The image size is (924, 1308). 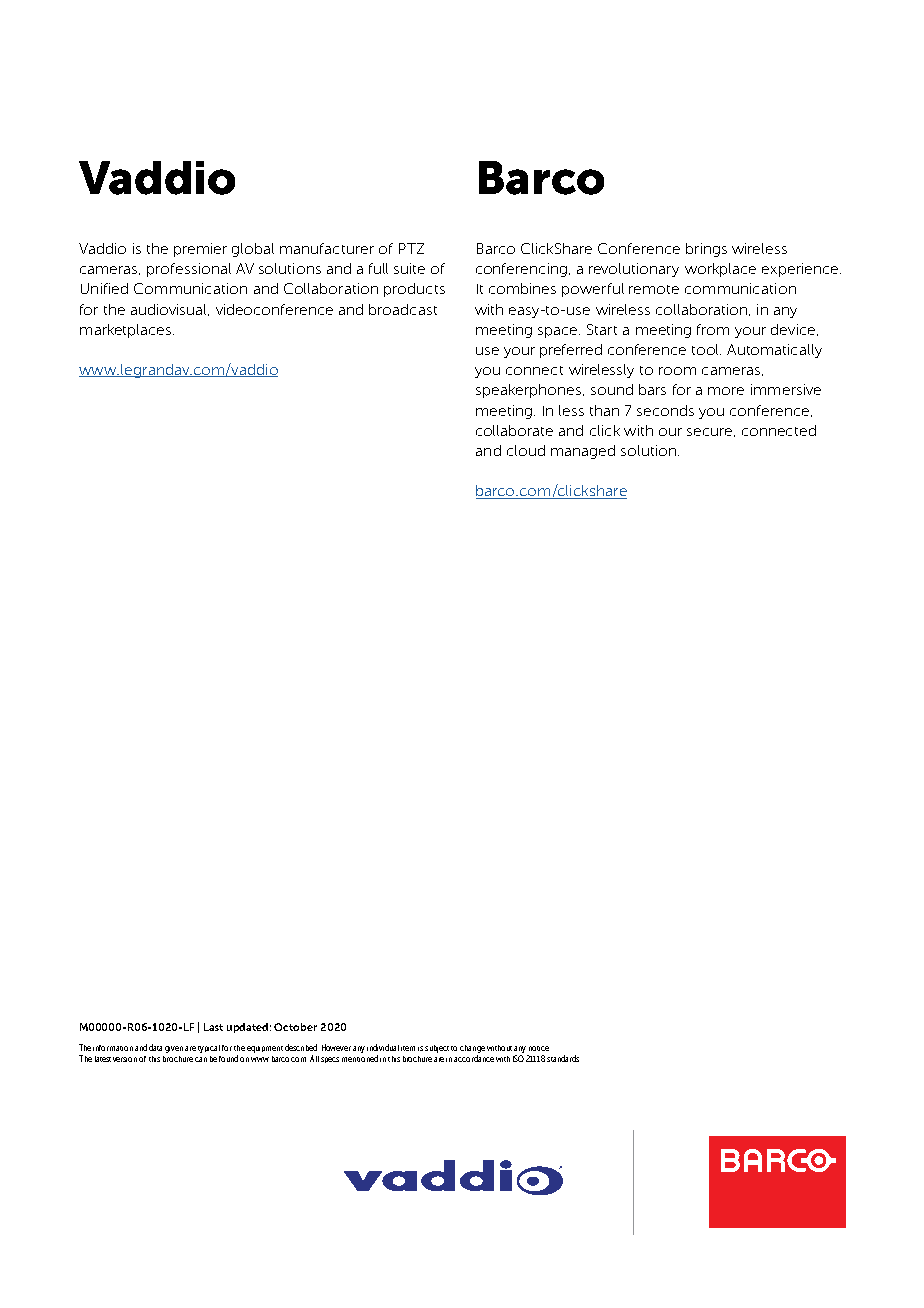 What do you see at coordinates (539, 1048) in the document?
I see `notice` at bounding box center [539, 1048].
